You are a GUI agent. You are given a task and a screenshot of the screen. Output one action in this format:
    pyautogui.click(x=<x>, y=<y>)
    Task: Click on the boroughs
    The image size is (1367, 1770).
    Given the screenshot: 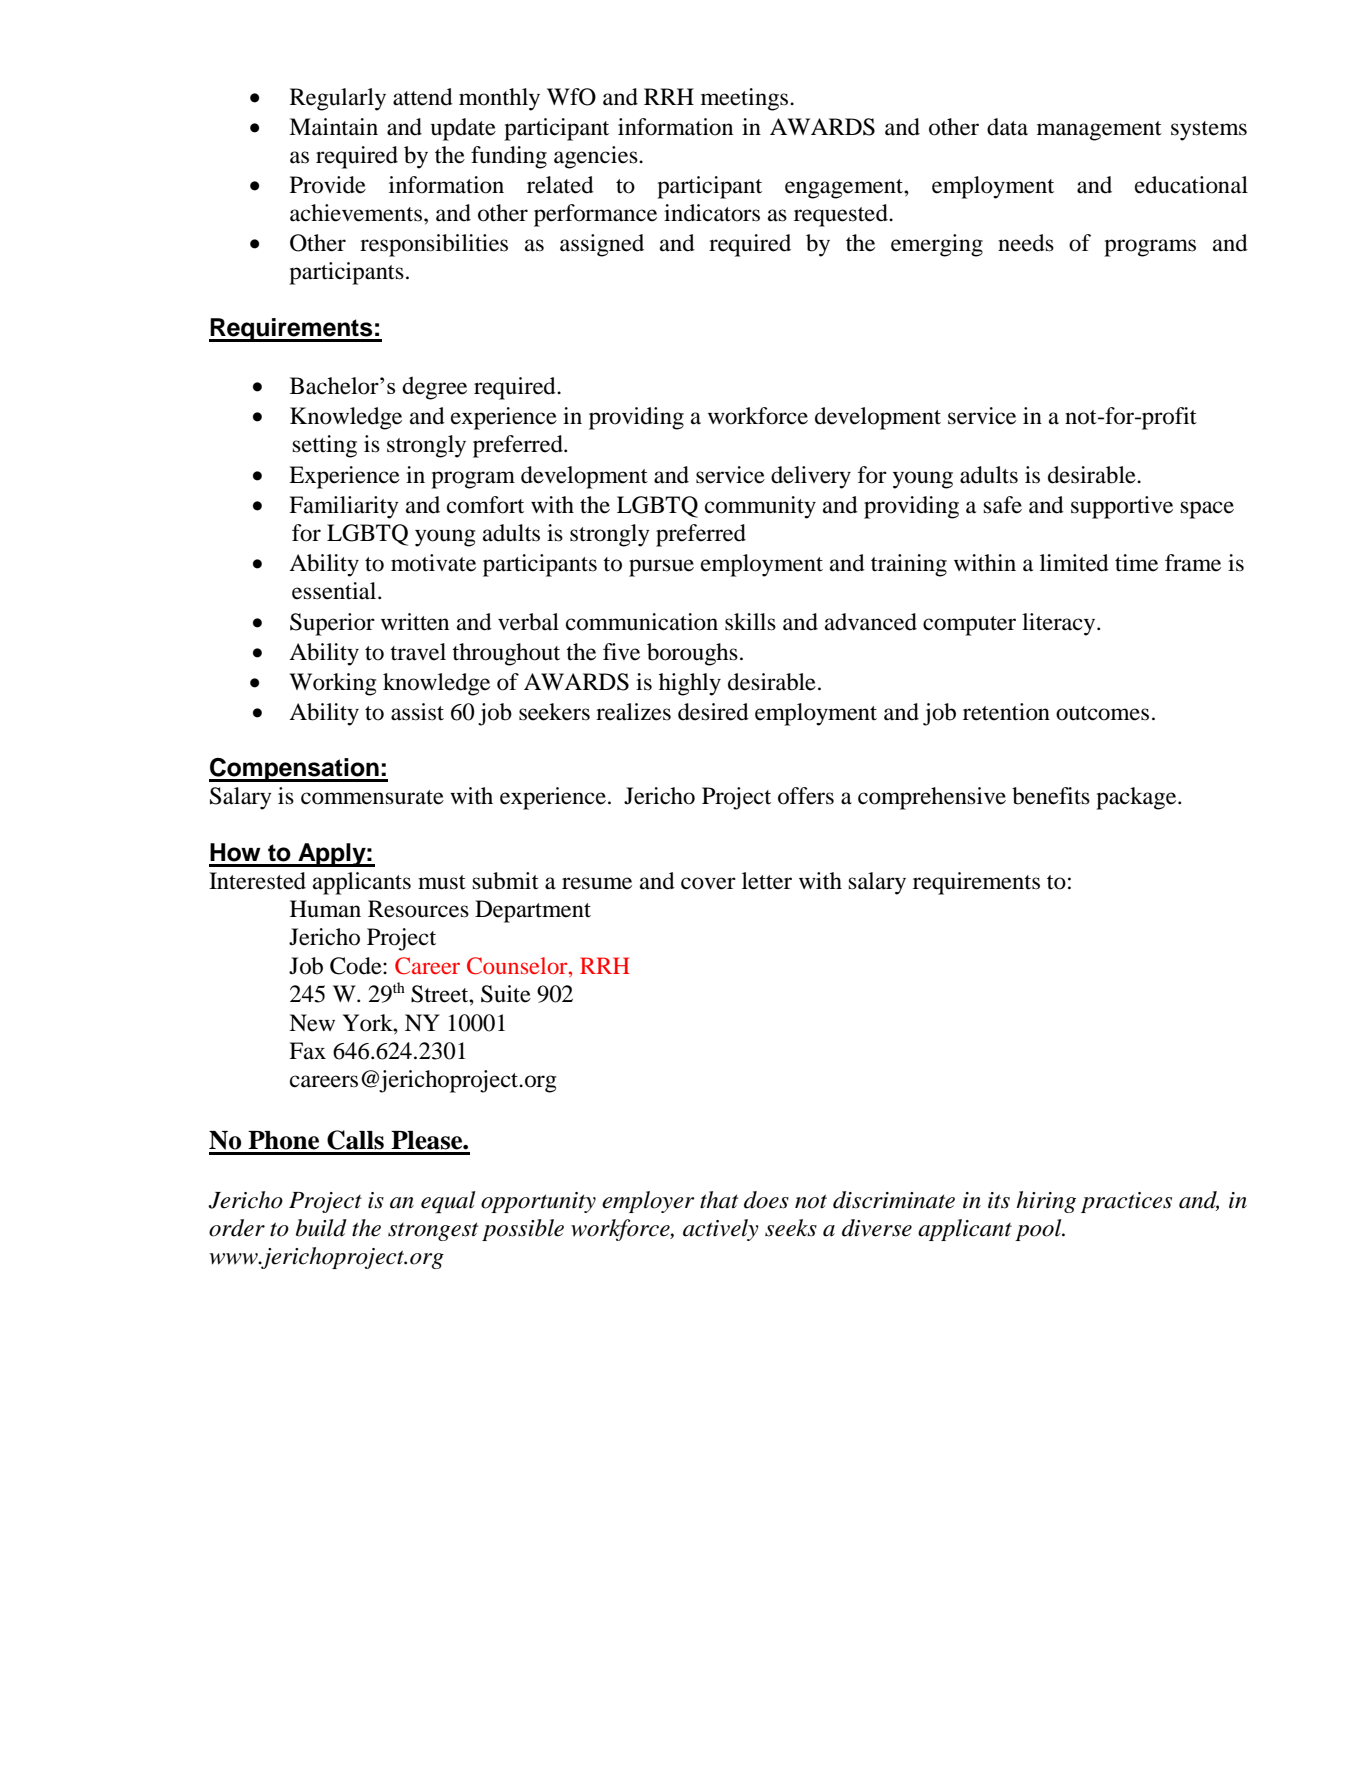 What is the action you would take?
    pyautogui.click(x=692, y=654)
